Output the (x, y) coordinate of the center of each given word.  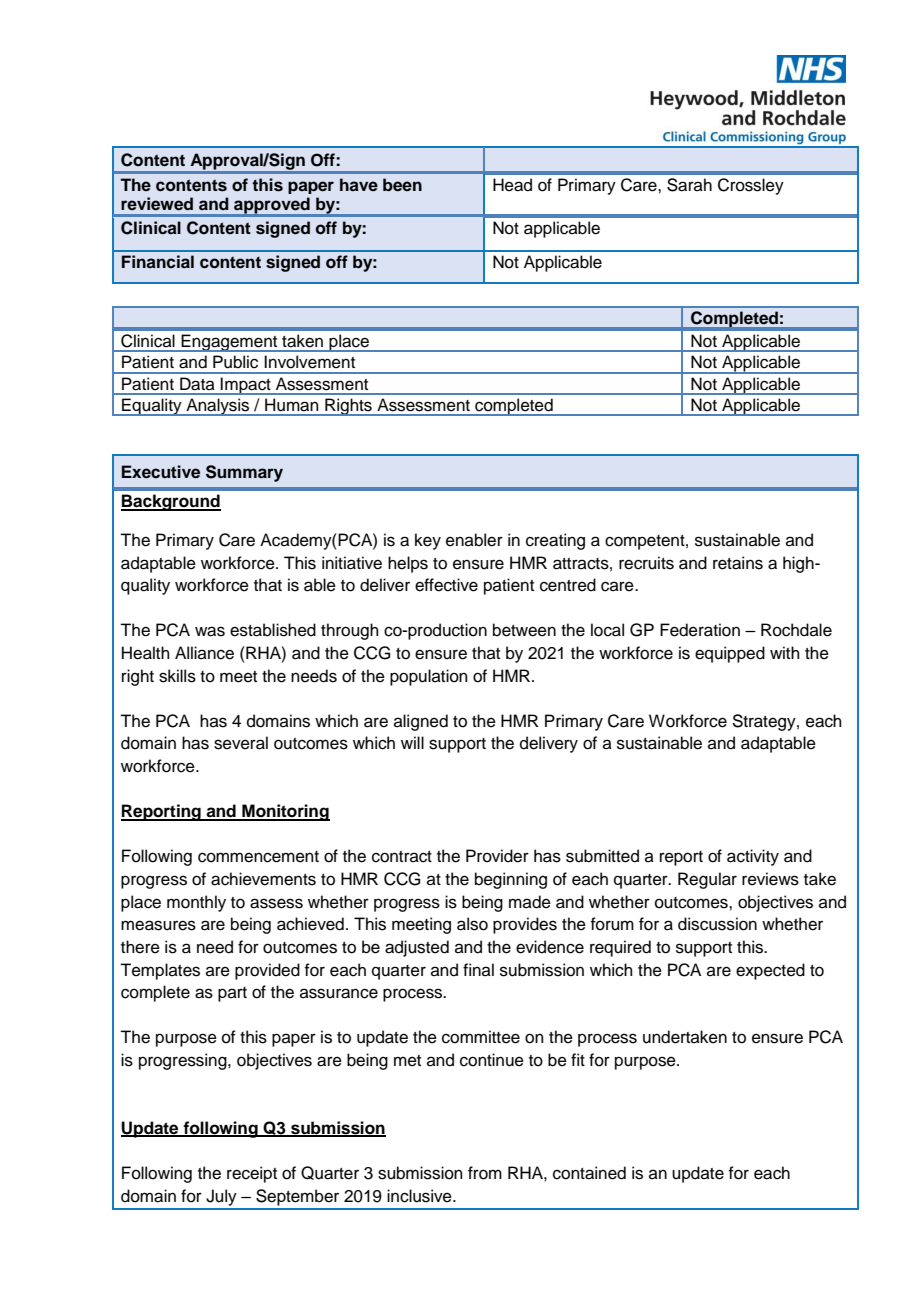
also (472, 924)
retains (738, 563)
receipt (252, 1174)
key (428, 541)
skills (177, 676)
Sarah (689, 185)
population (429, 677)
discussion (717, 924)
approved (272, 206)
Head (512, 185)
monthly (196, 903)
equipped (730, 654)
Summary (244, 473)
